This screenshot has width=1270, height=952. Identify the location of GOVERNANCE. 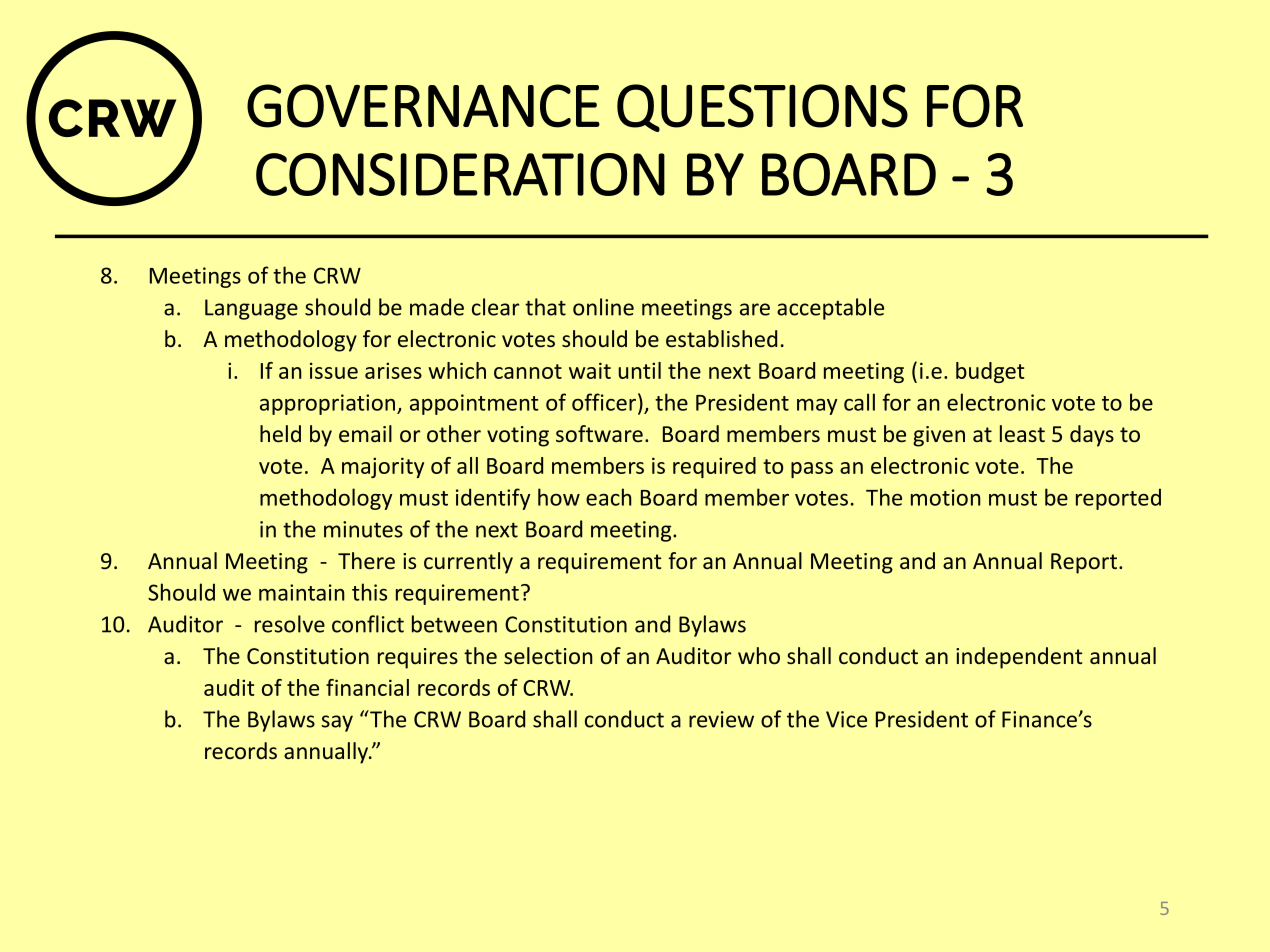
(423, 106).
